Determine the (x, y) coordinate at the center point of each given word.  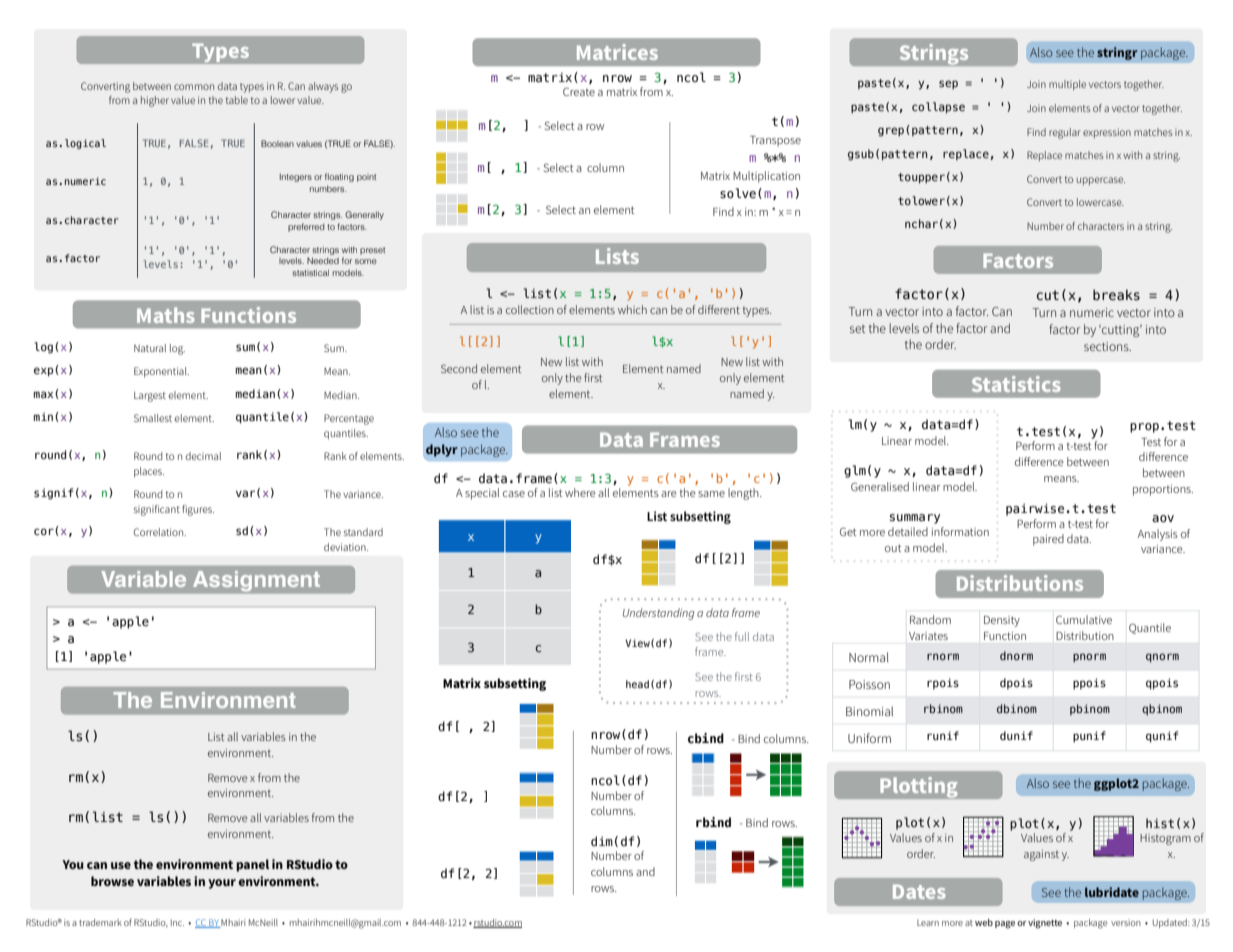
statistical (310, 272)
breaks (1116, 295)
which (632, 309)
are (669, 494)
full (742, 636)
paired (1048, 540)
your (222, 884)
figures (198, 510)
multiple (1067, 85)
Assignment (256, 581)
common (194, 87)
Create (579, 91)
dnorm (1016, 655)
